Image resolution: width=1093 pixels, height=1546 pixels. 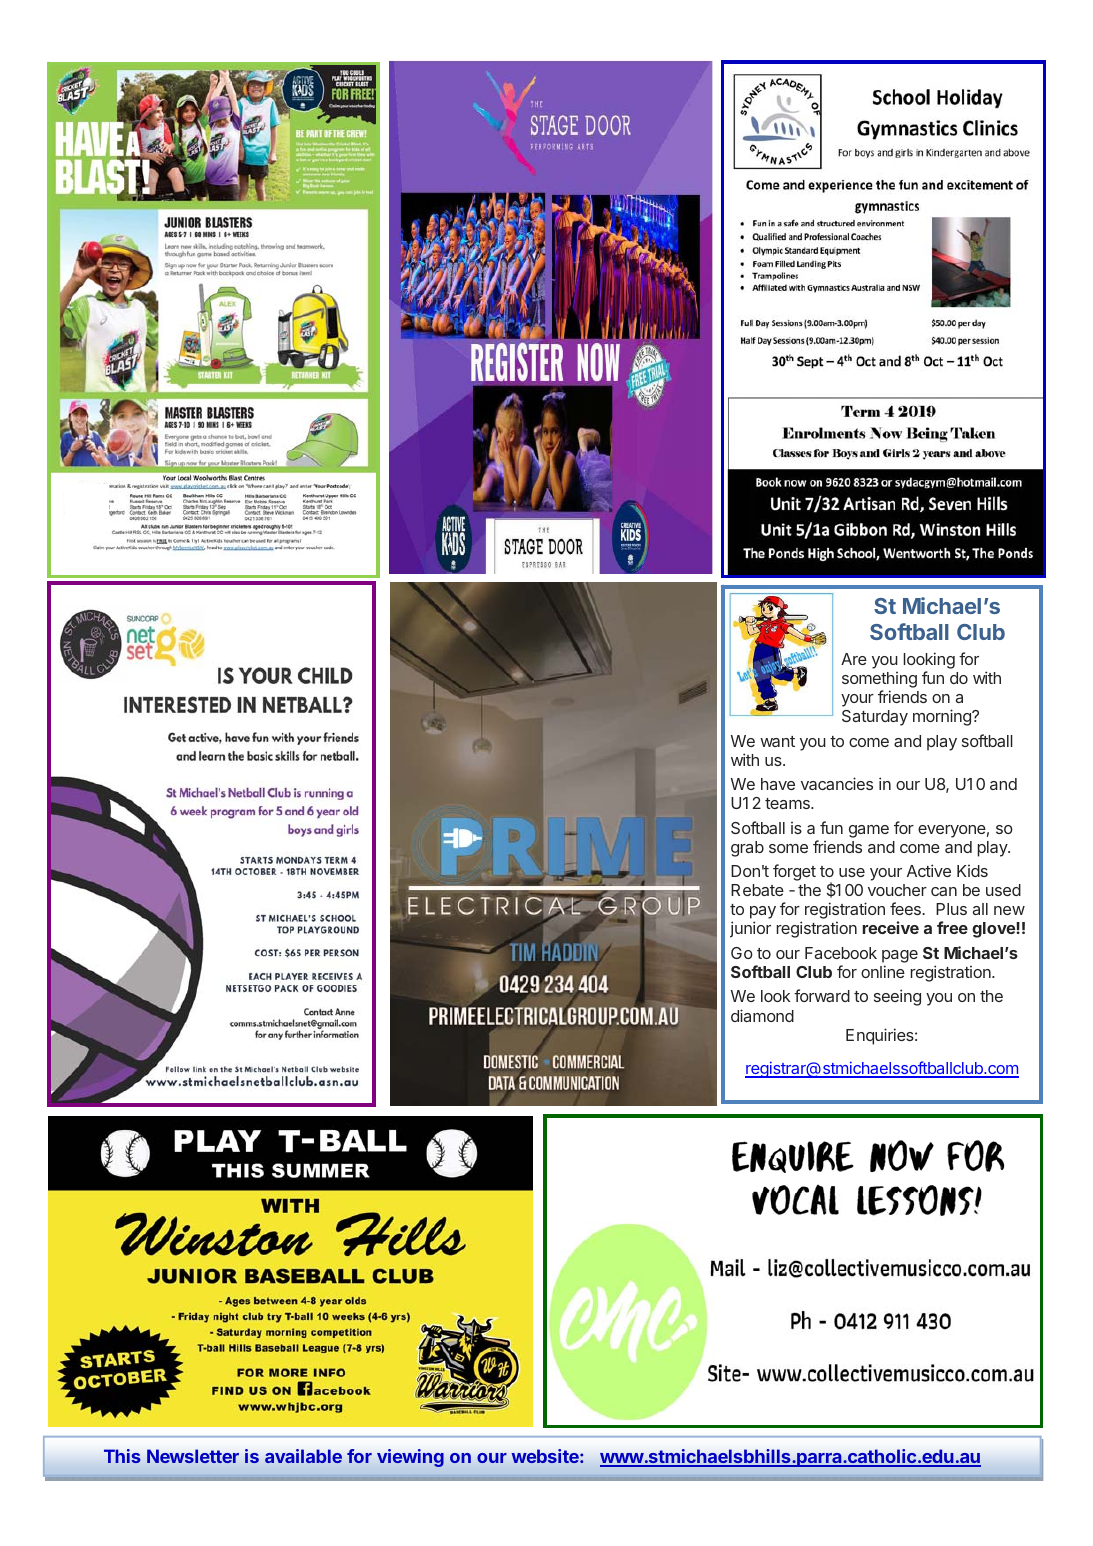 What do you see at coordinates (854, 659) in the screenshot?
I see `Are` at bounding box center [854, 659].
